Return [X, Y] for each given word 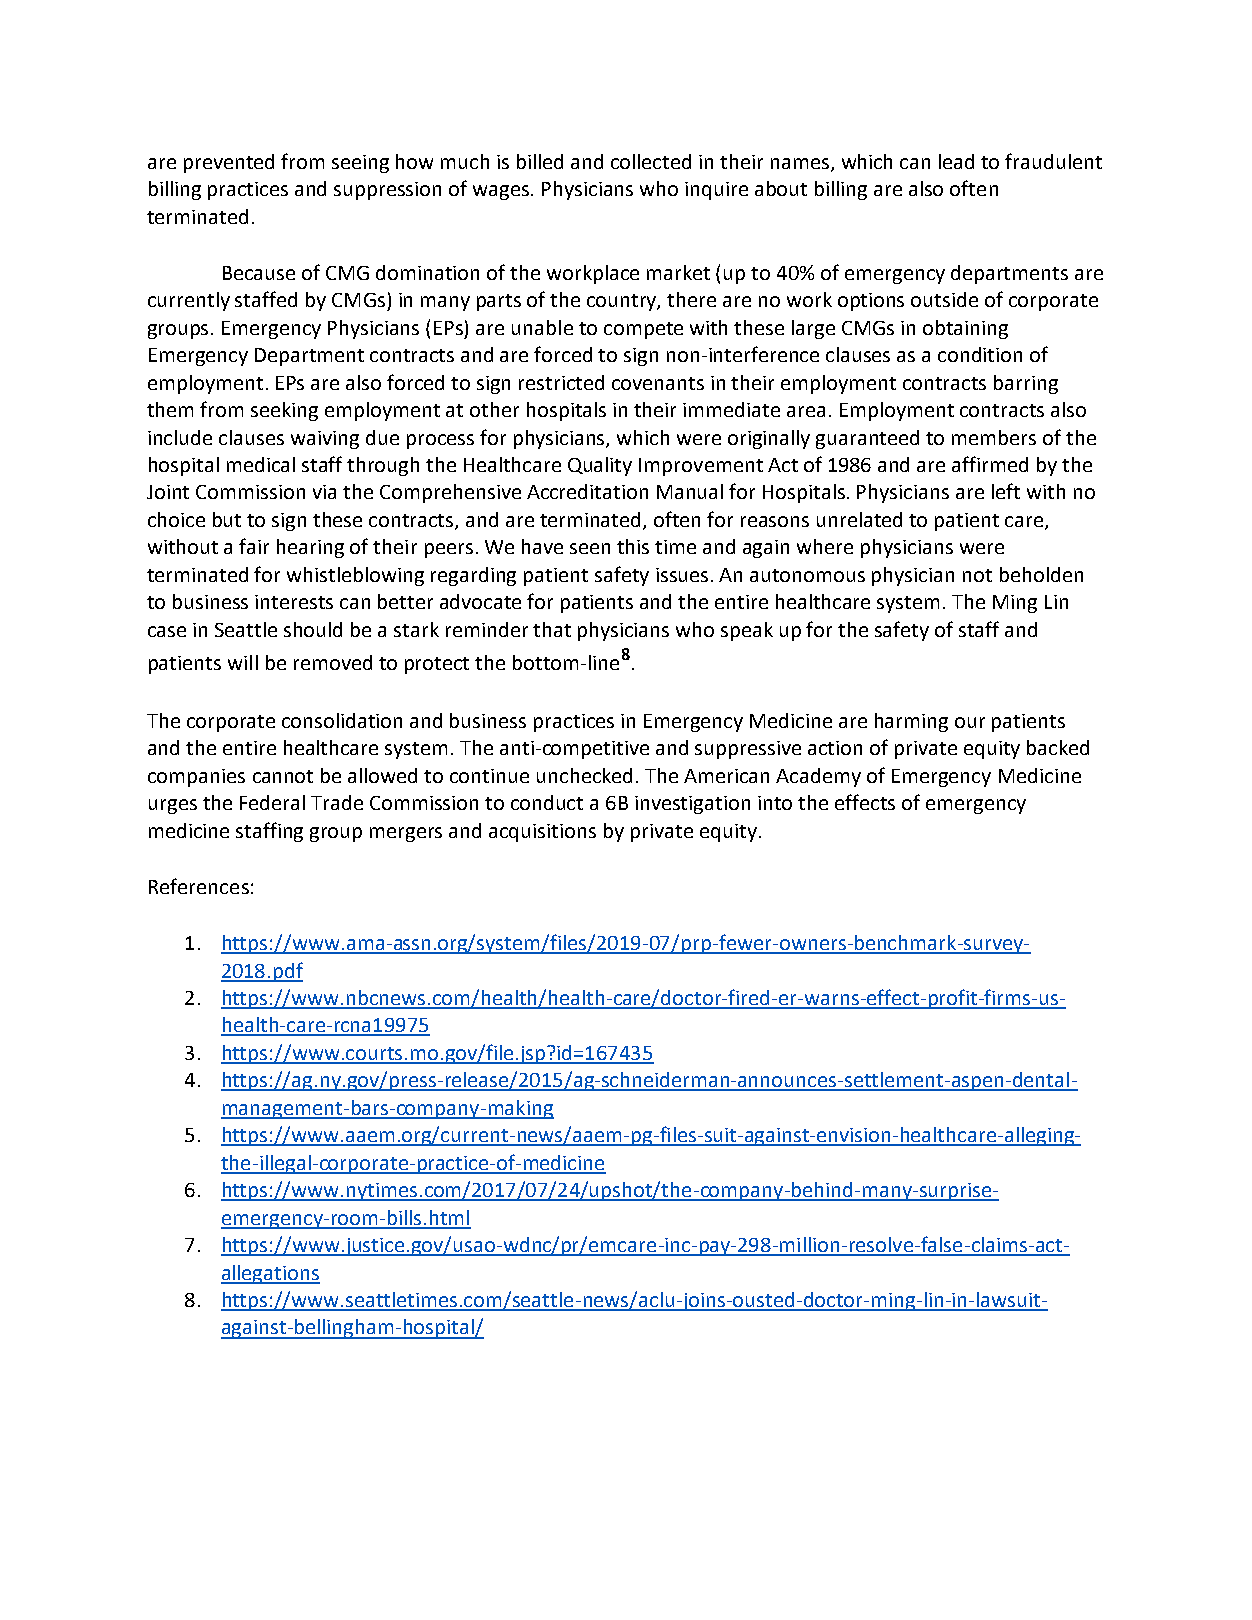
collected [651, 161]
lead [956, 161]
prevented [229, 163]
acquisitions [542, 833]
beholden [1041, 574]
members [994, 437]
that [552, 629]
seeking [284, 411]
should [313, 629]
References [199, 886]
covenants [658, 383]
